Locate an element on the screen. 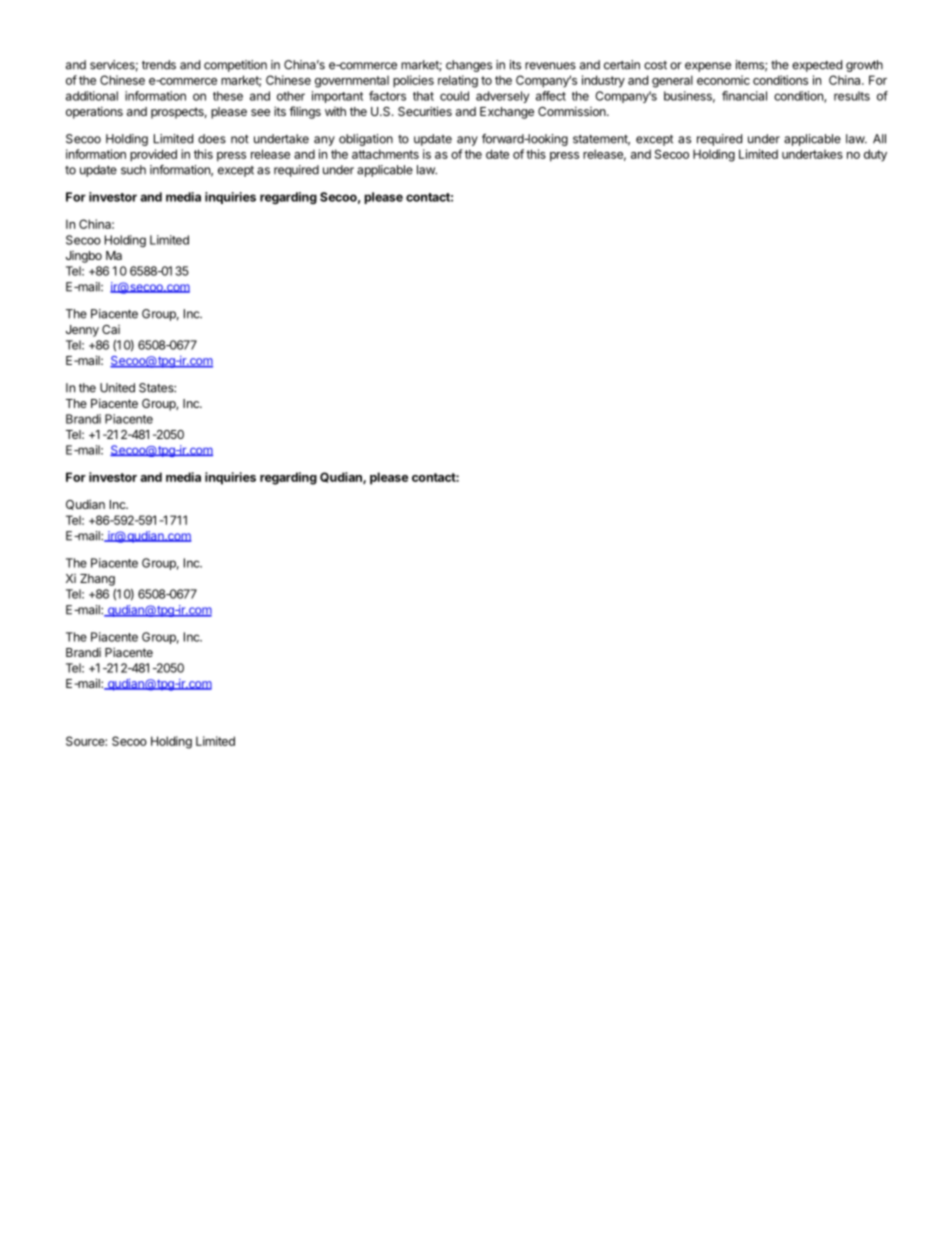 The image size is (952, 1233). obligation is located at coordinates (366, 140).
